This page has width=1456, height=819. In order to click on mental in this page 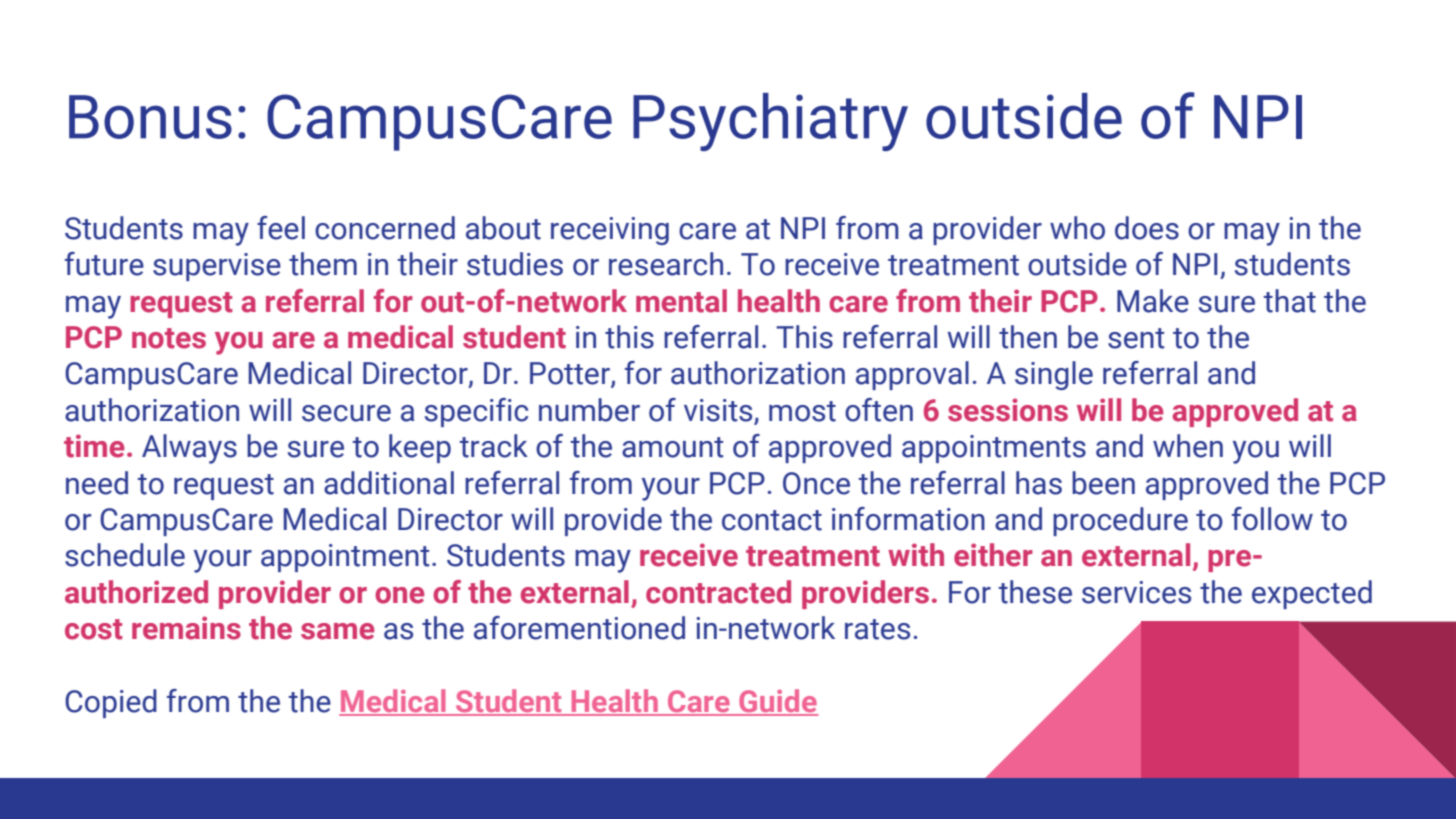, I will do `click(681, 301)`.
